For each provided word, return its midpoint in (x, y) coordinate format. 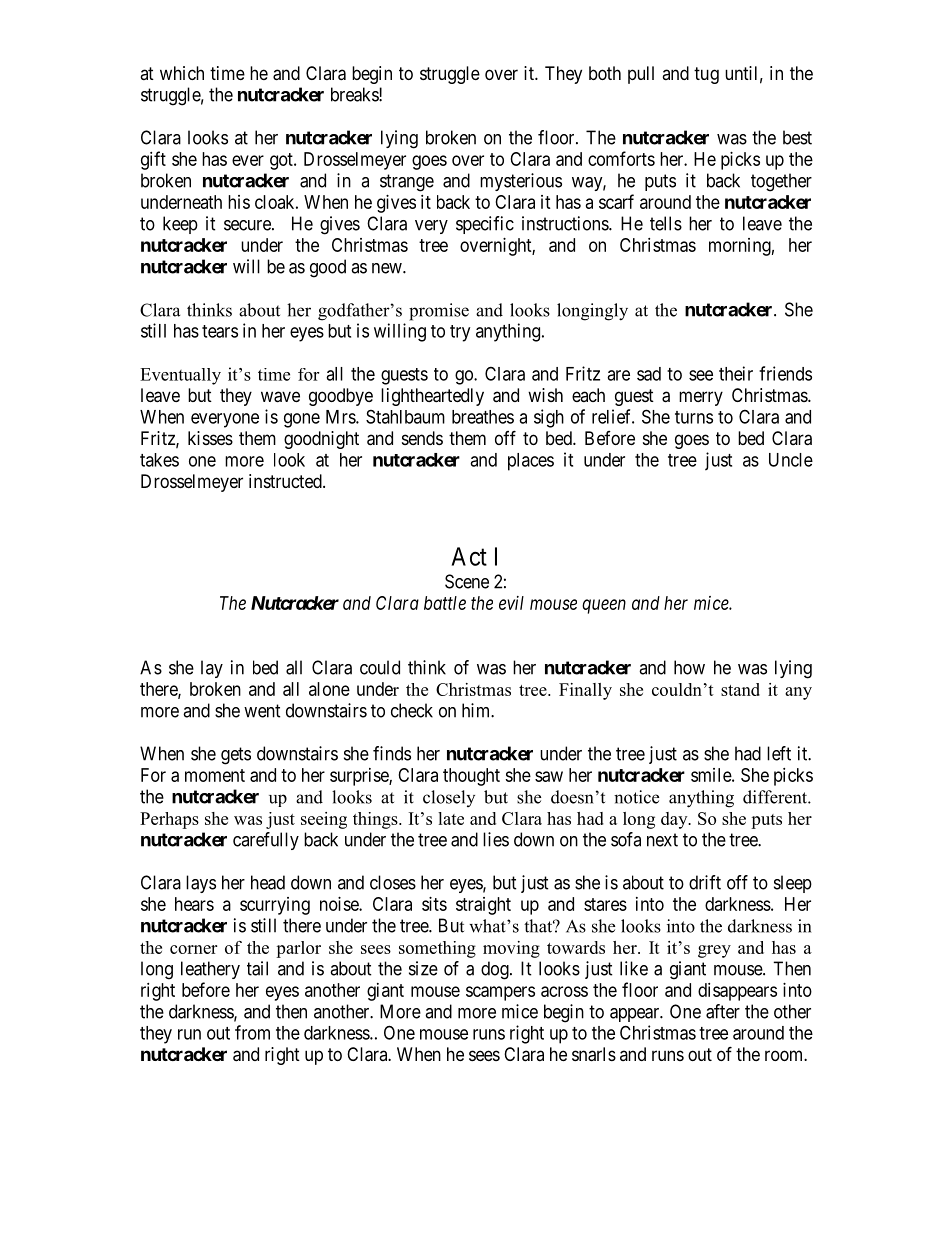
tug (706, 75)
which (182, 73)
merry (701, 398)
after (723, 1011)
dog (496, 970)
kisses (210, 438)
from (252, 1032)
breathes (483, 417)
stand (740, 689)
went (262, 711)
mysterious (521, 182)
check (412, 710)
